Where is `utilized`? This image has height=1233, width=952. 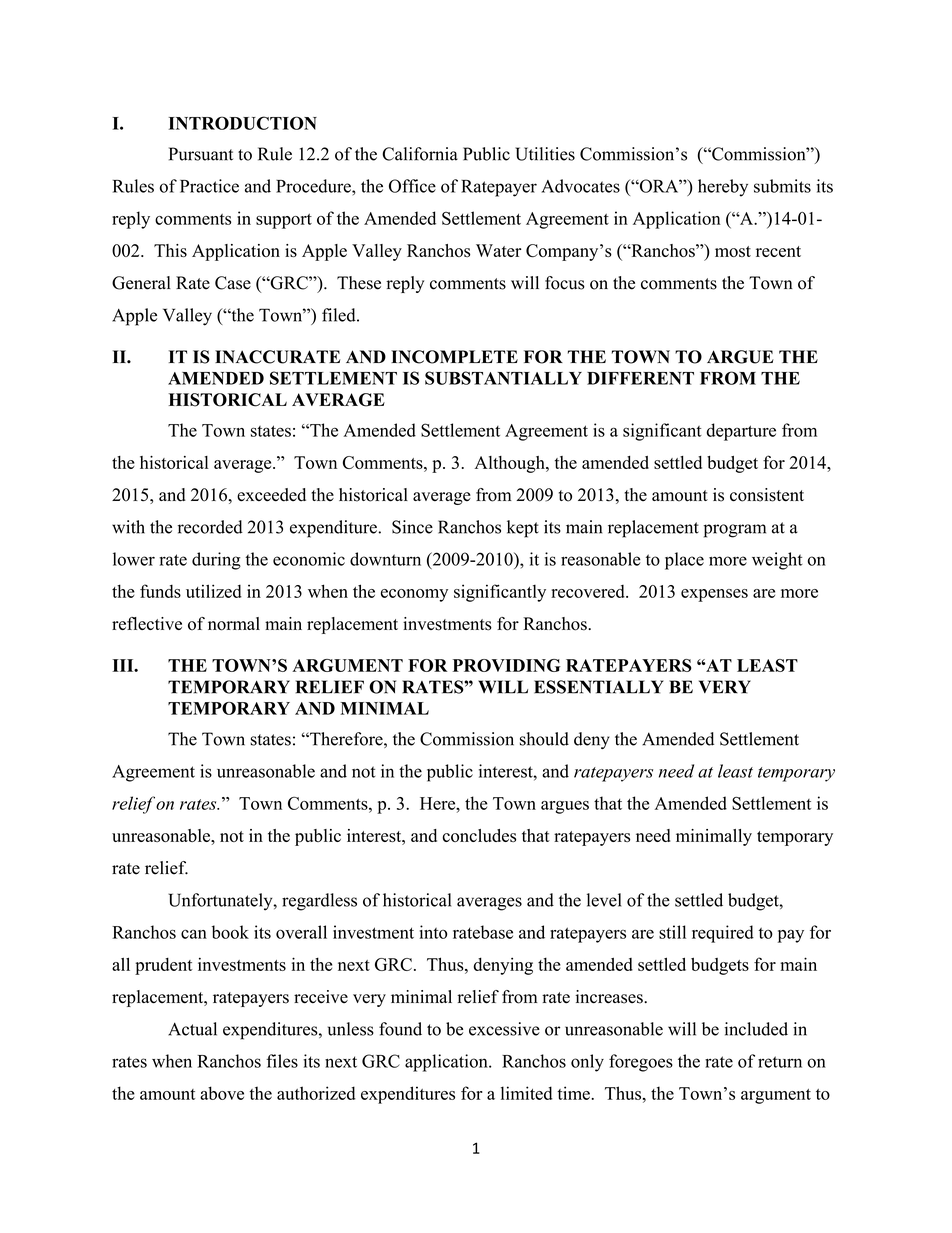 utilized is located at coordinates (214, 591).
